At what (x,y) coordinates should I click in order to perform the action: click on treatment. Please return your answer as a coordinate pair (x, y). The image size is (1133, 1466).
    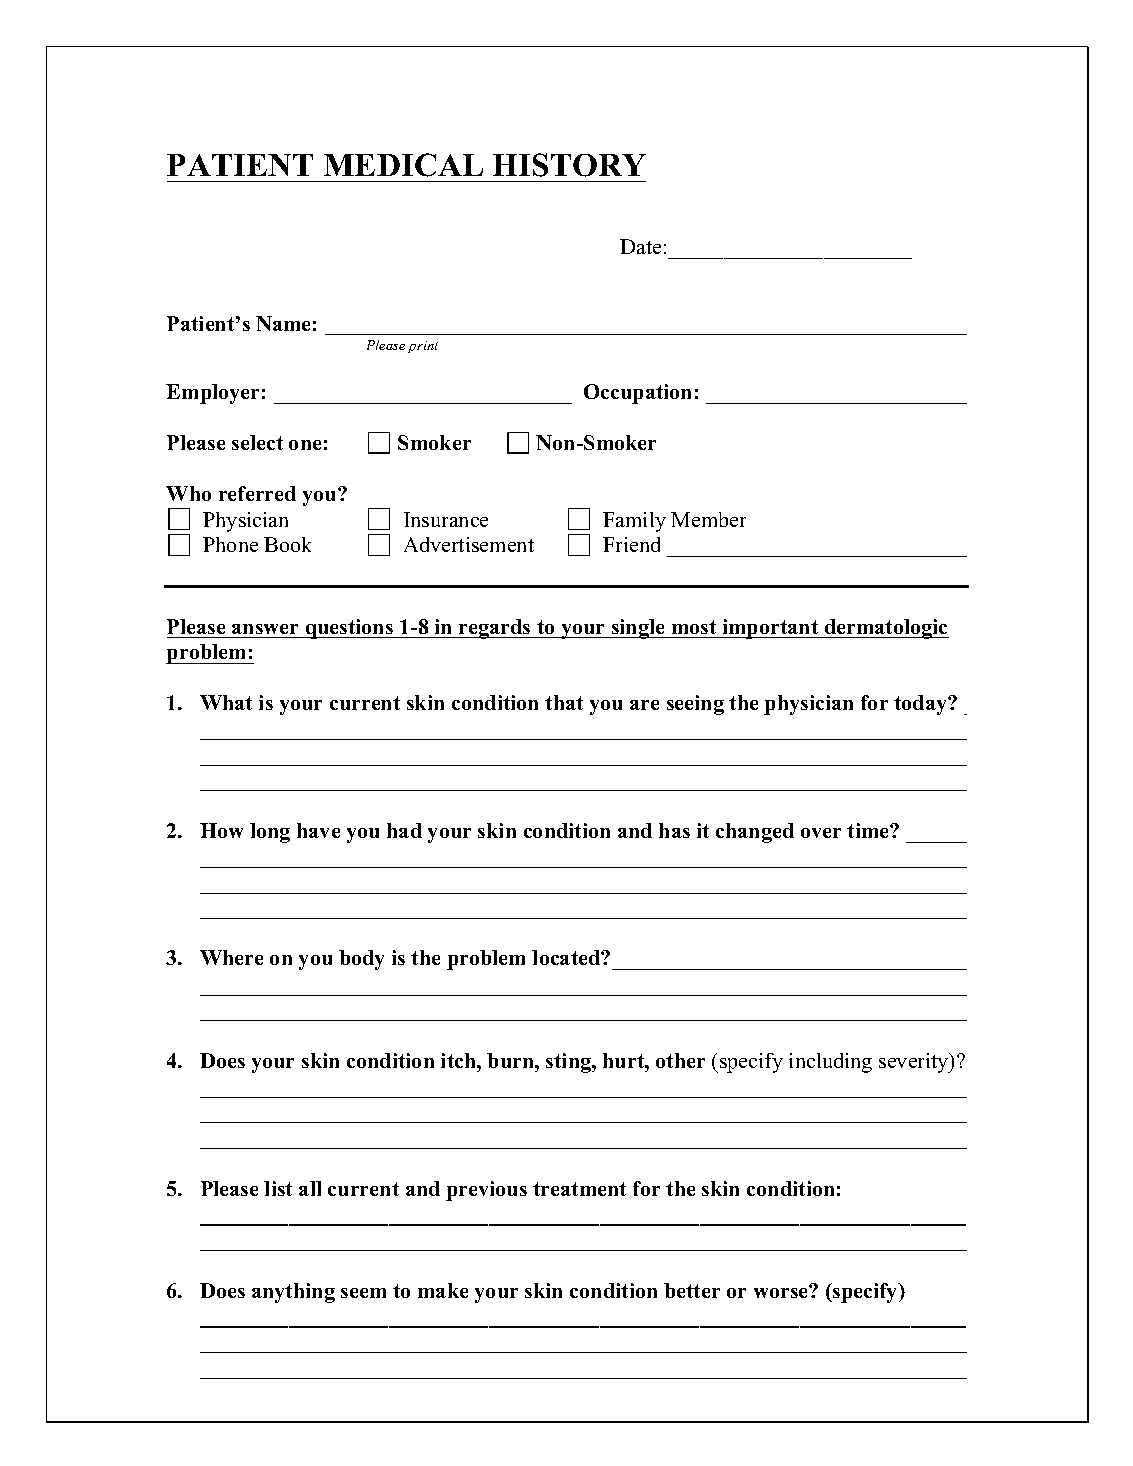
    Looking at the image, I should click on (579, 1189).
